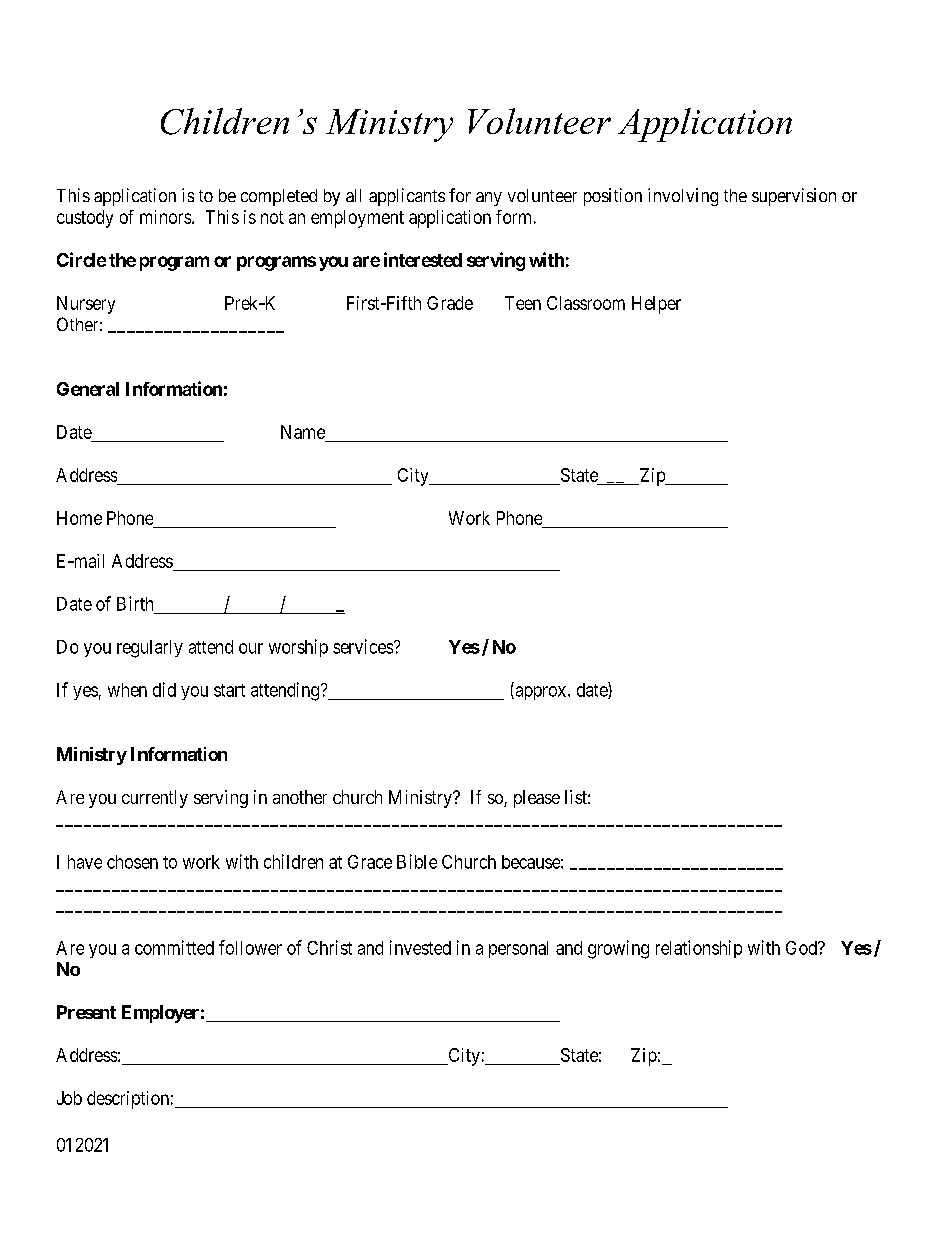 Image resolution: width=952 pixels, height=1233 pixels. What do you see at coordinates (656, 305) in the screenshot?
I see `Helper` at bounding box center [656, 305].
